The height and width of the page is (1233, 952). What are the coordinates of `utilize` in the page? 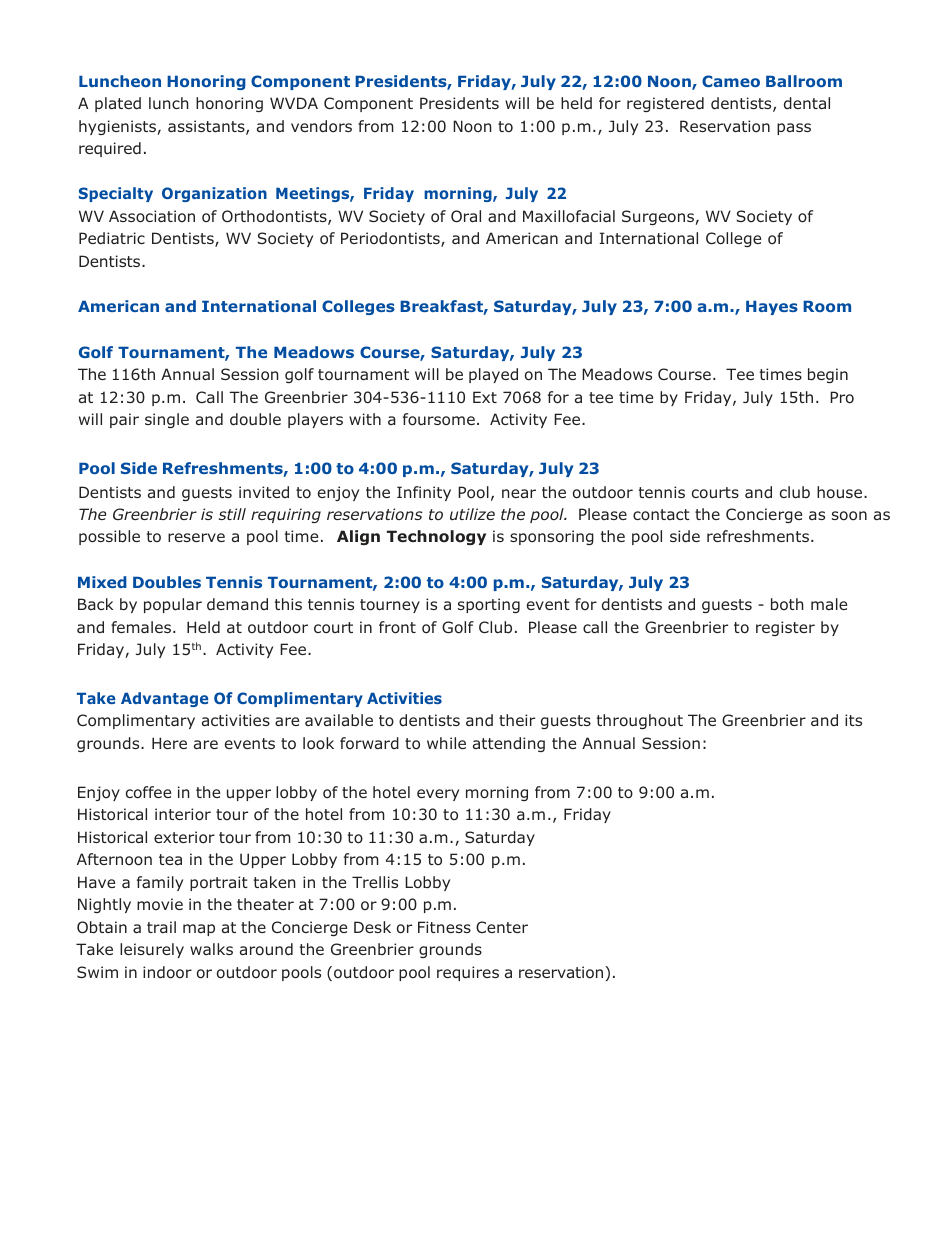 It's located at (472, 514).
